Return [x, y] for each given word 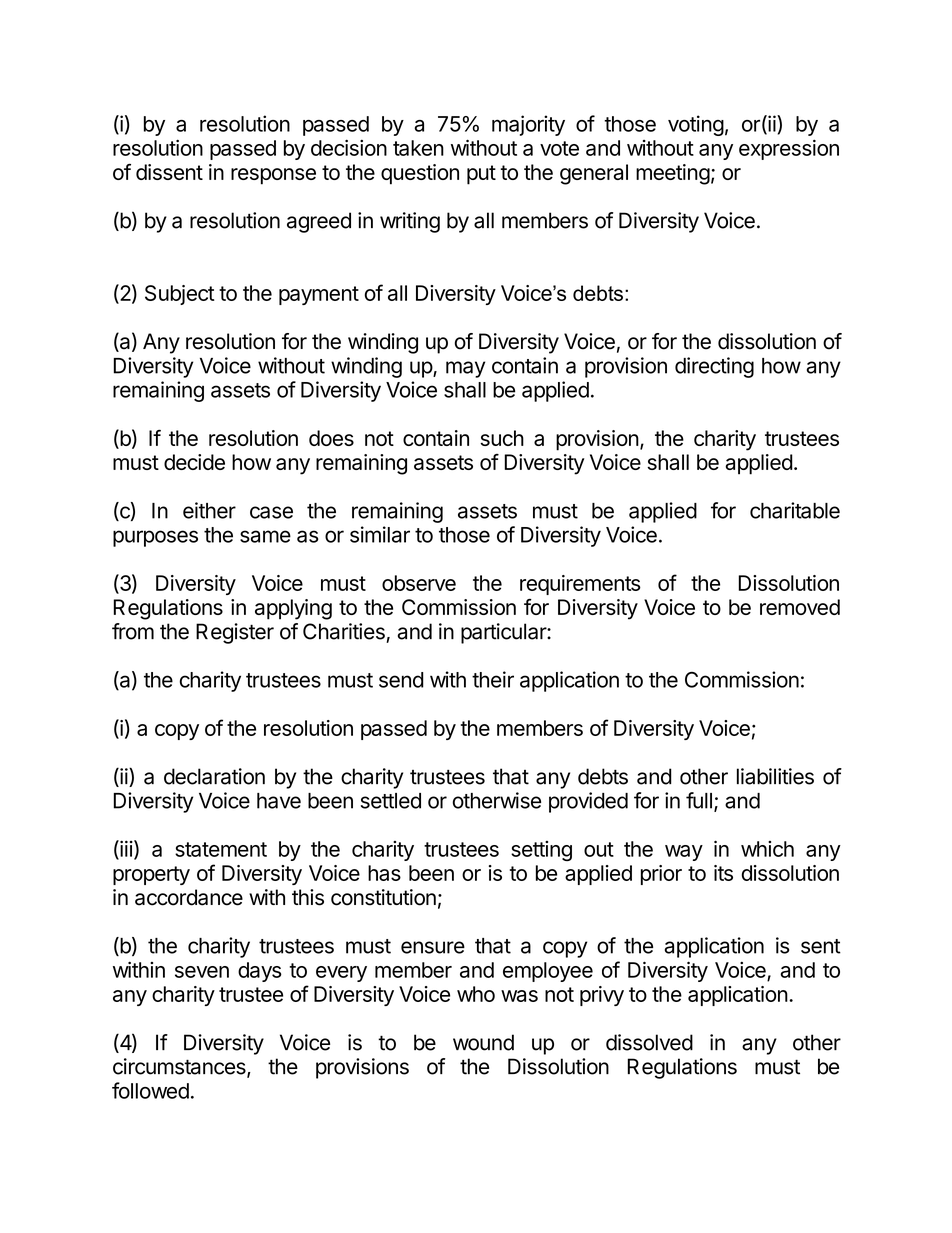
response [273, 176]
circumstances [180, 1067]
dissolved [649, 1042]
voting [696, 125]
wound [483, 1042]
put [481, 175]
